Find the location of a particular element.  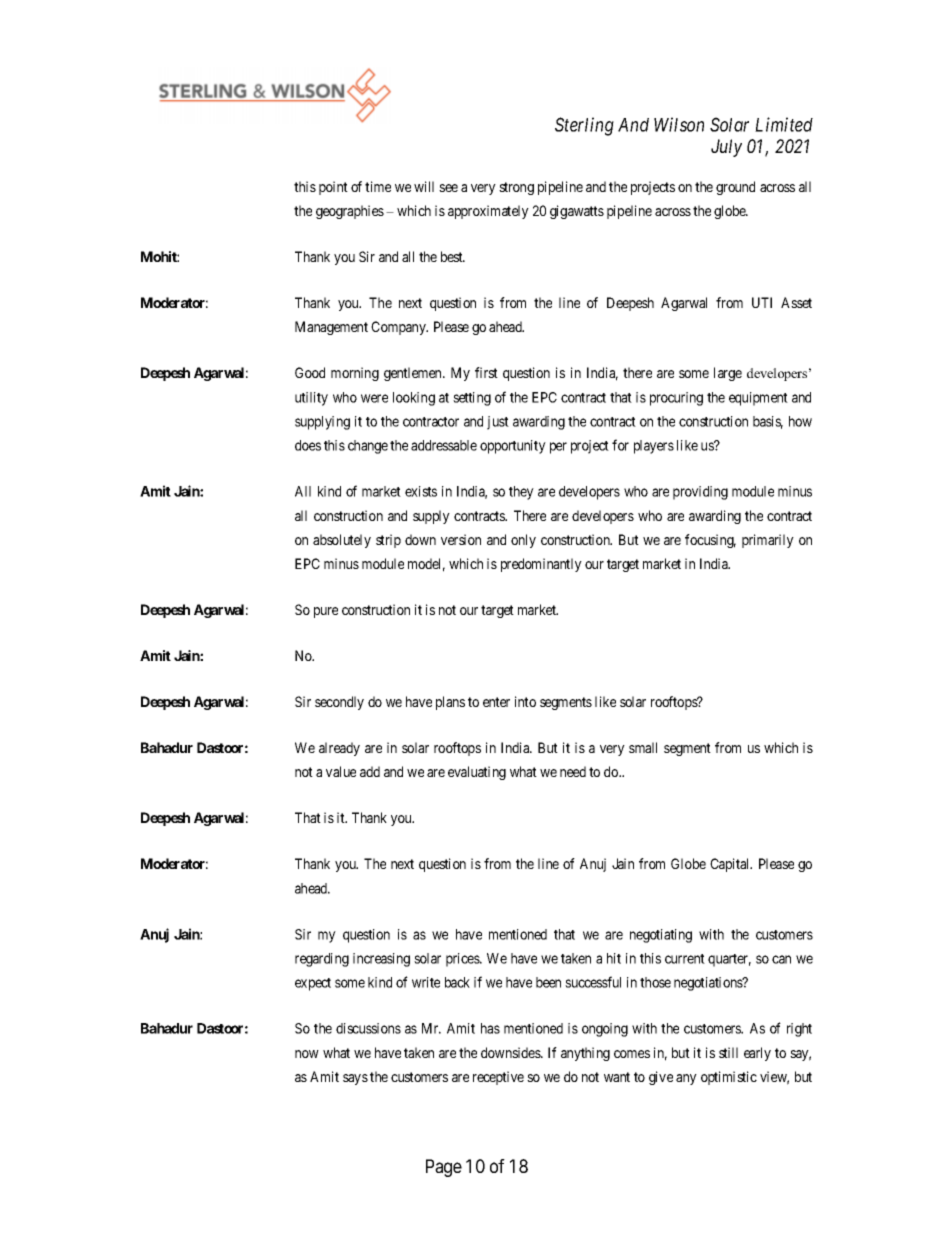

they is located at coordinates (521, 493).
